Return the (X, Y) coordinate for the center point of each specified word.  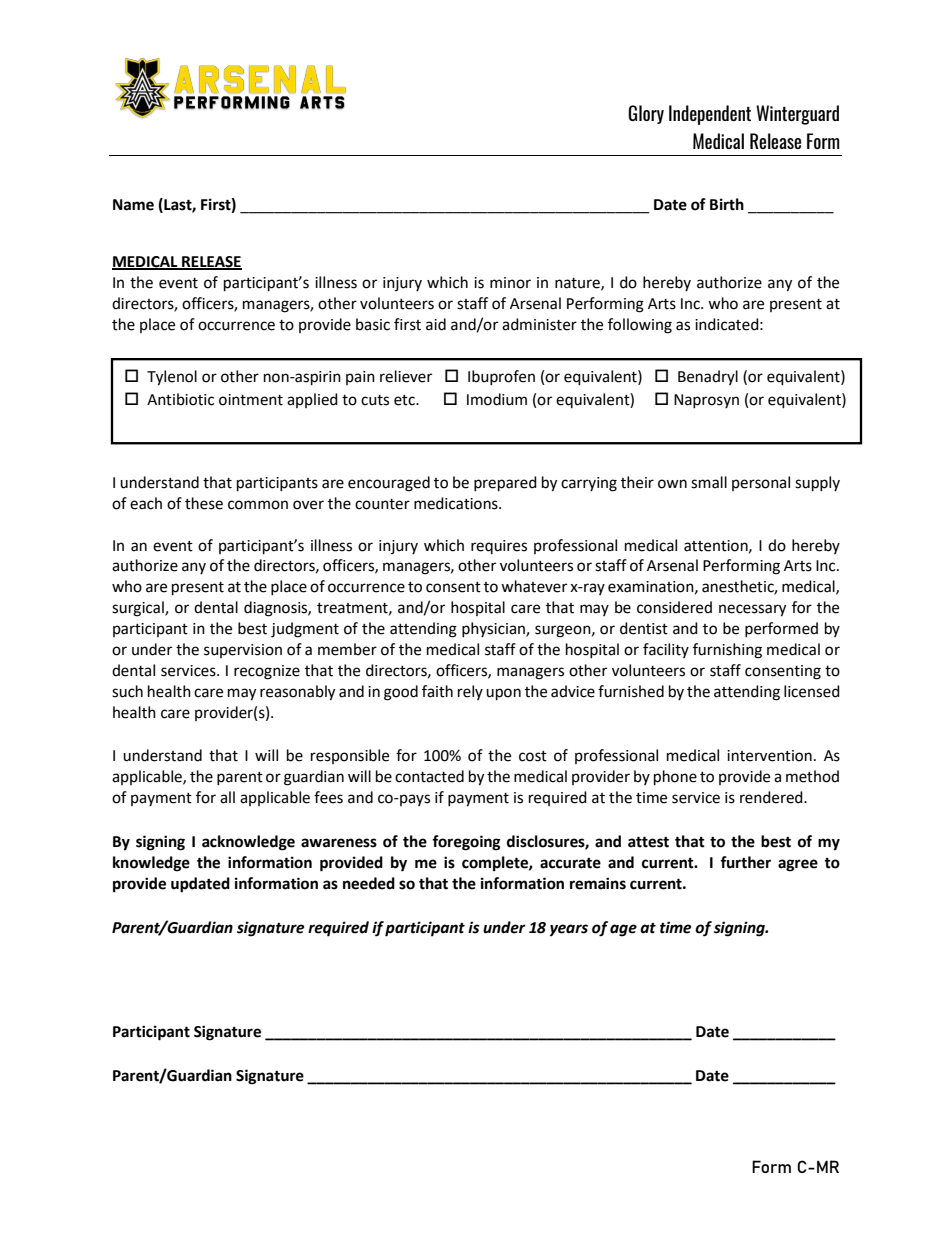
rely (470, 692)
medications (457, 503)
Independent (710, 115)
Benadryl (708, 377)
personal (761, 483)
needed (369, 883)
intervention (769, 756)
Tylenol (172, 378)
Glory (646, 114)
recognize (267, 672)
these (204, 503)
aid (436, 324)
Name (133, 205)
